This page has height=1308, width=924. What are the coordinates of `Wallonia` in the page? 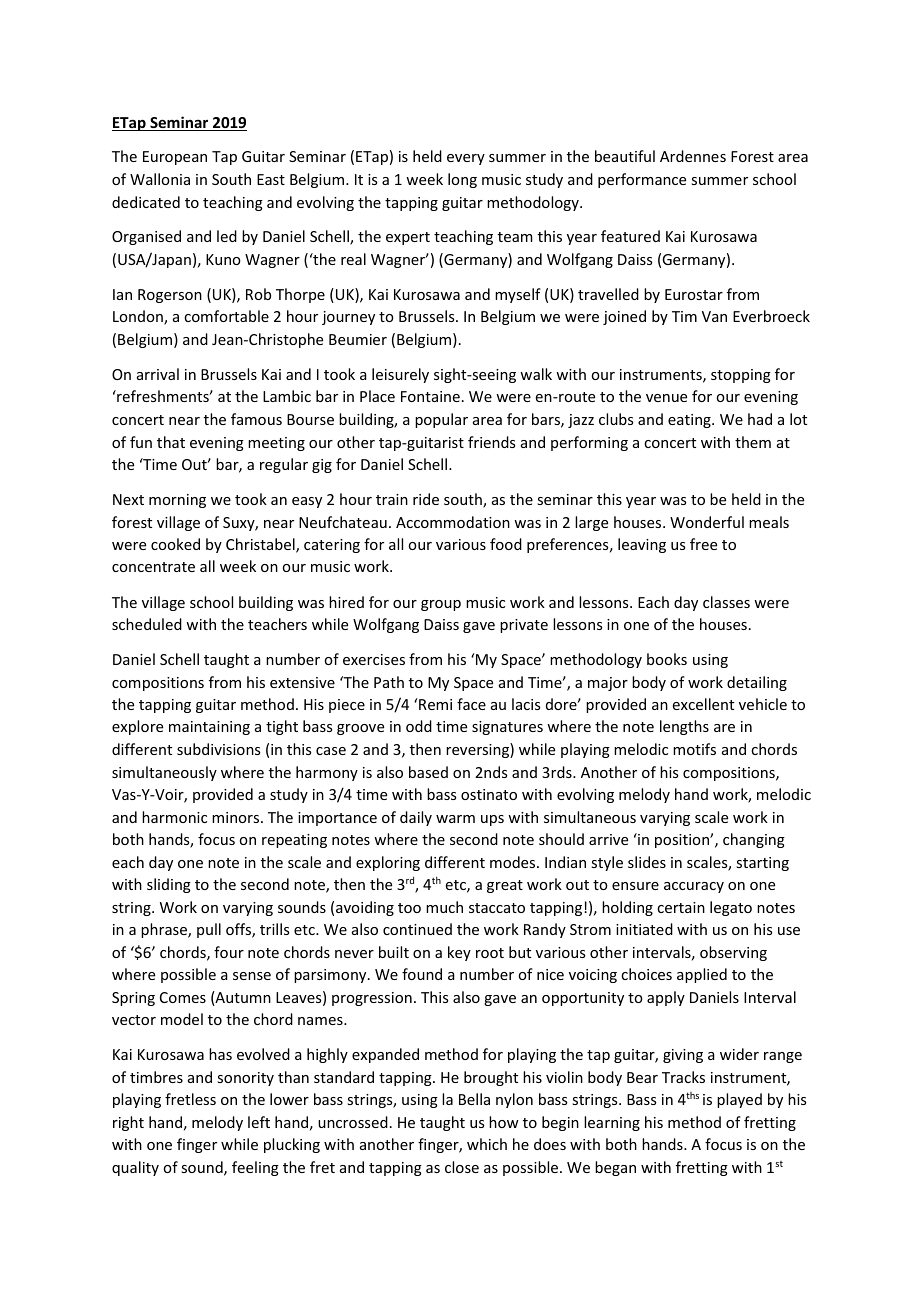 It's located at (160, 179).
